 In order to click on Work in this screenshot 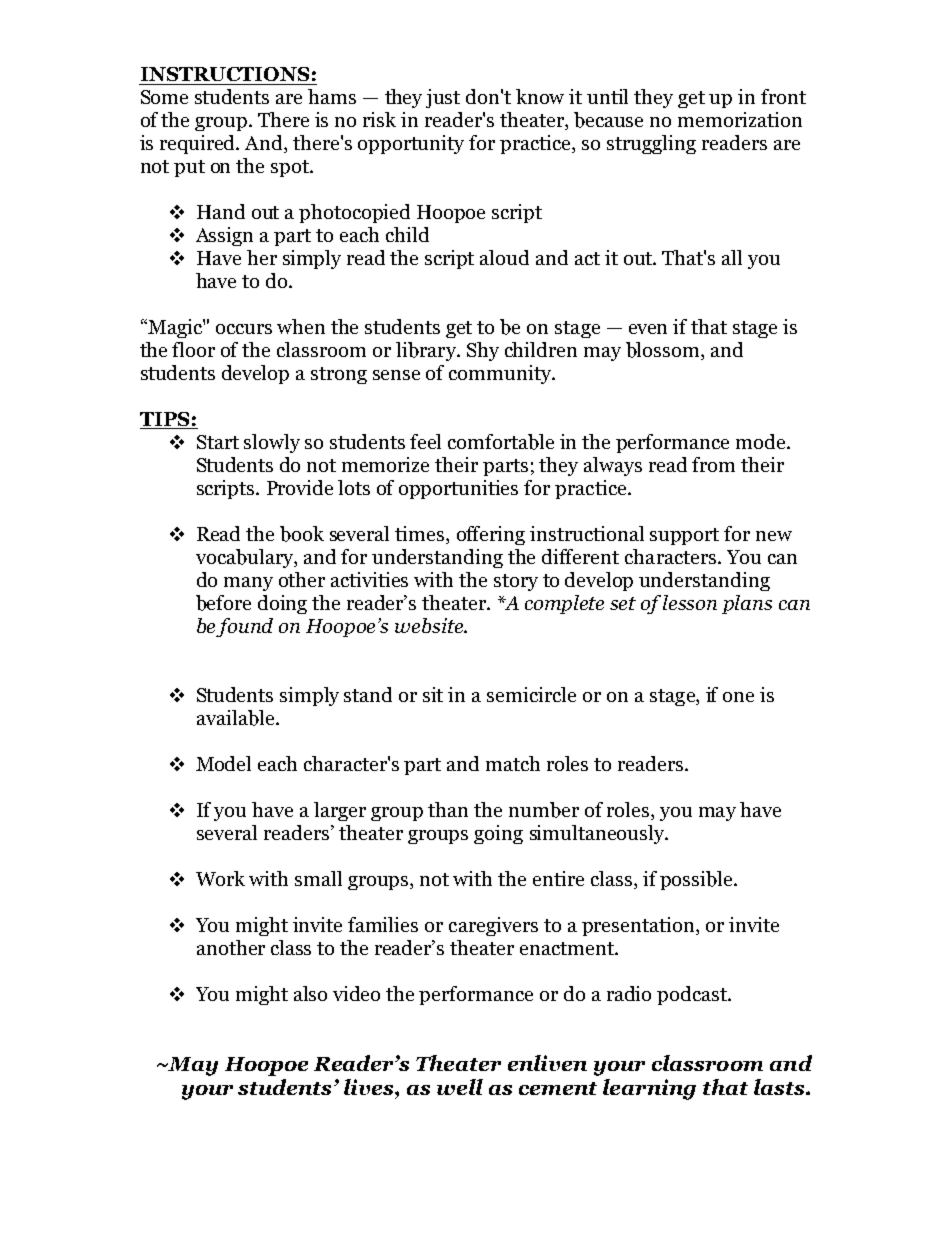, I will do `click(220, 878)`.
